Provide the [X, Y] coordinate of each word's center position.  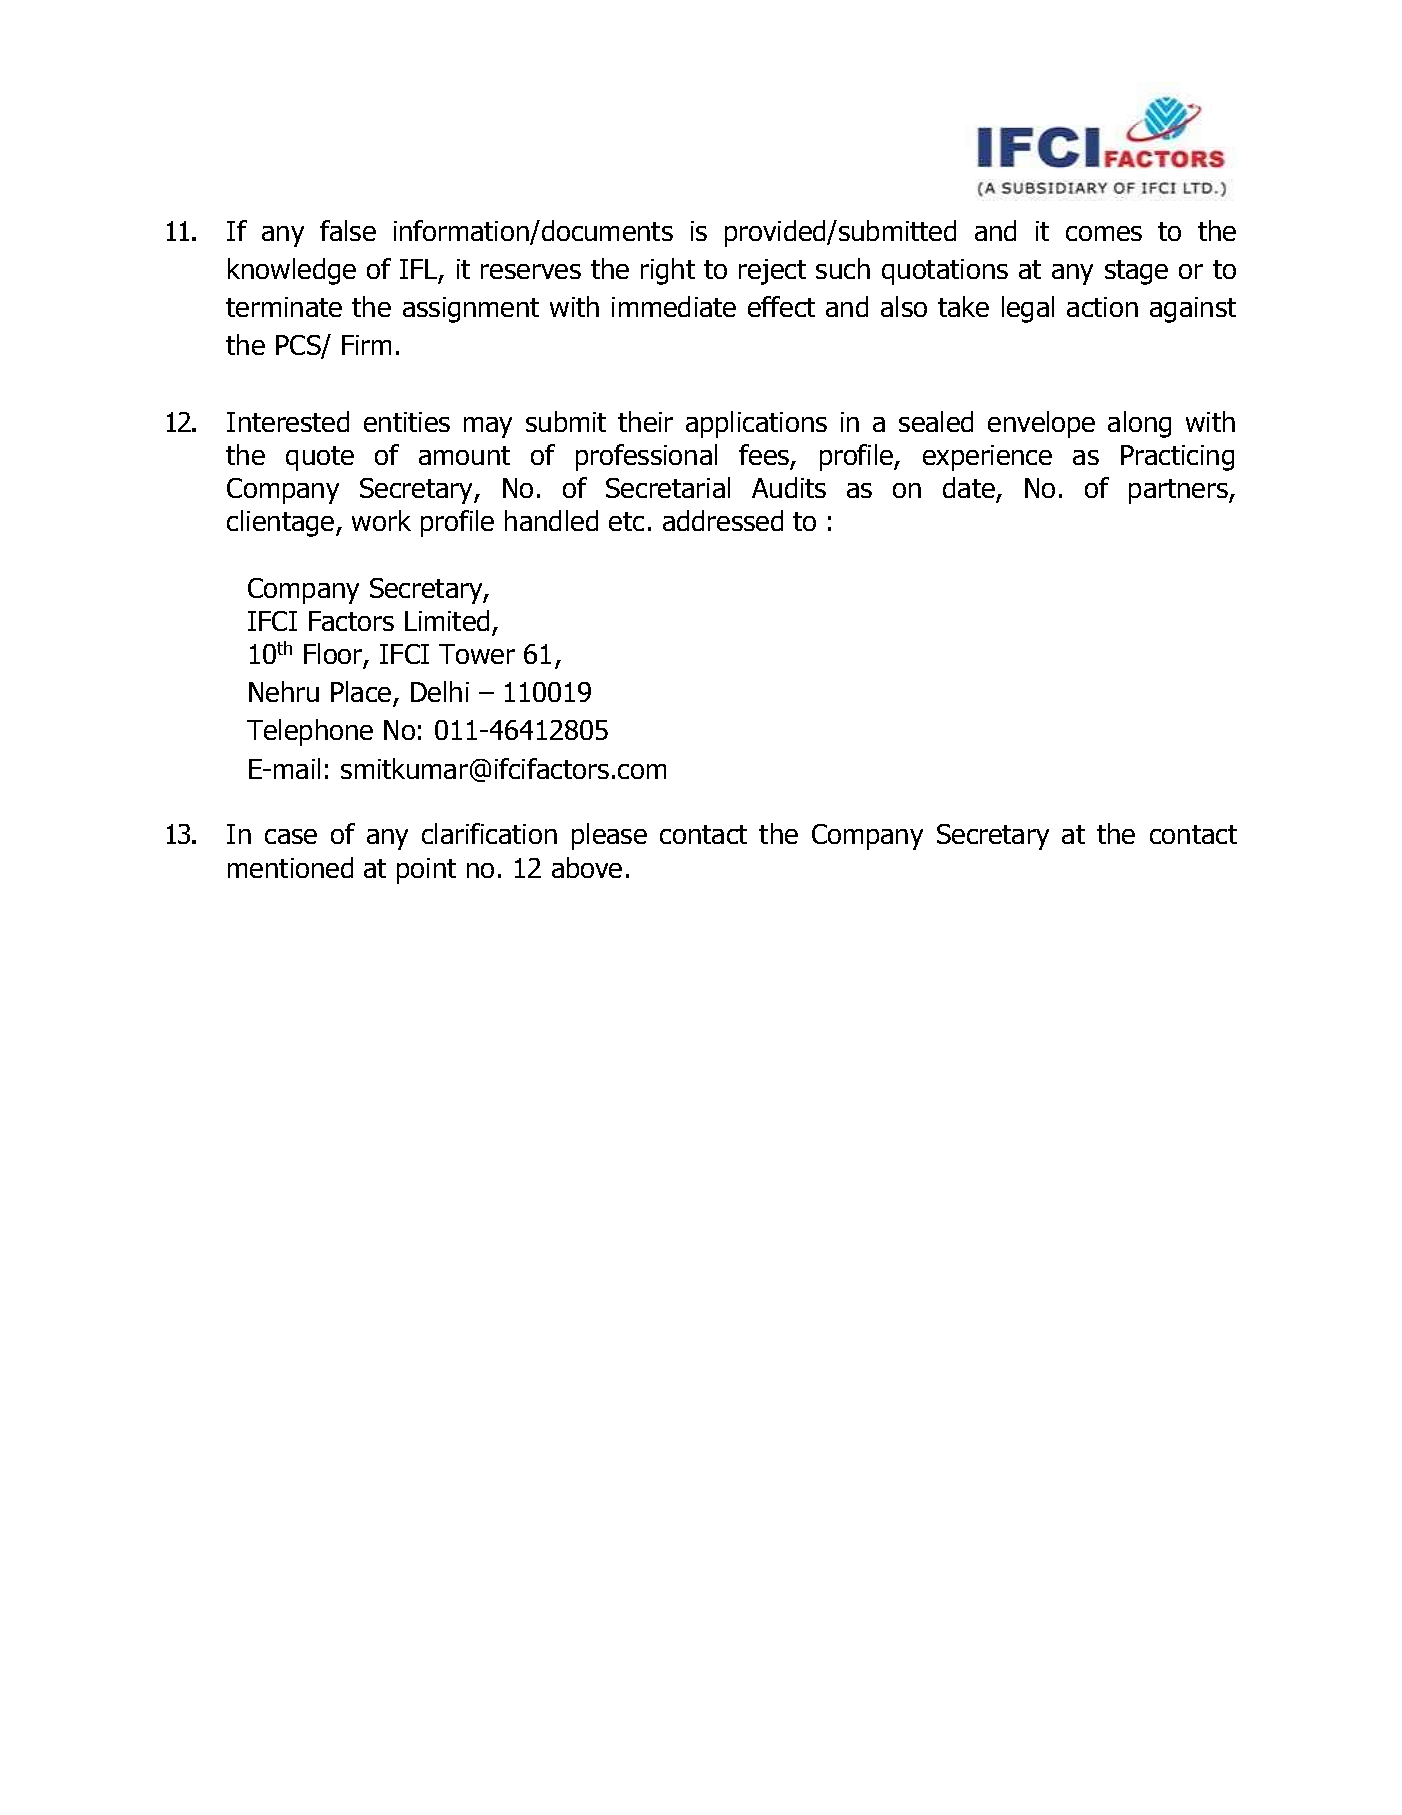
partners [1179, 491]
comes [1104, 233]
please [609, 836]
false [348, 230]
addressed [723, 520]
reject [772, 272]
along [1139, 424]
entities [407, 422]
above [587, 867]
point [426, 871]
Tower [477, 654]
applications [756, 424]
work [381, 520]
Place [362, 693]
